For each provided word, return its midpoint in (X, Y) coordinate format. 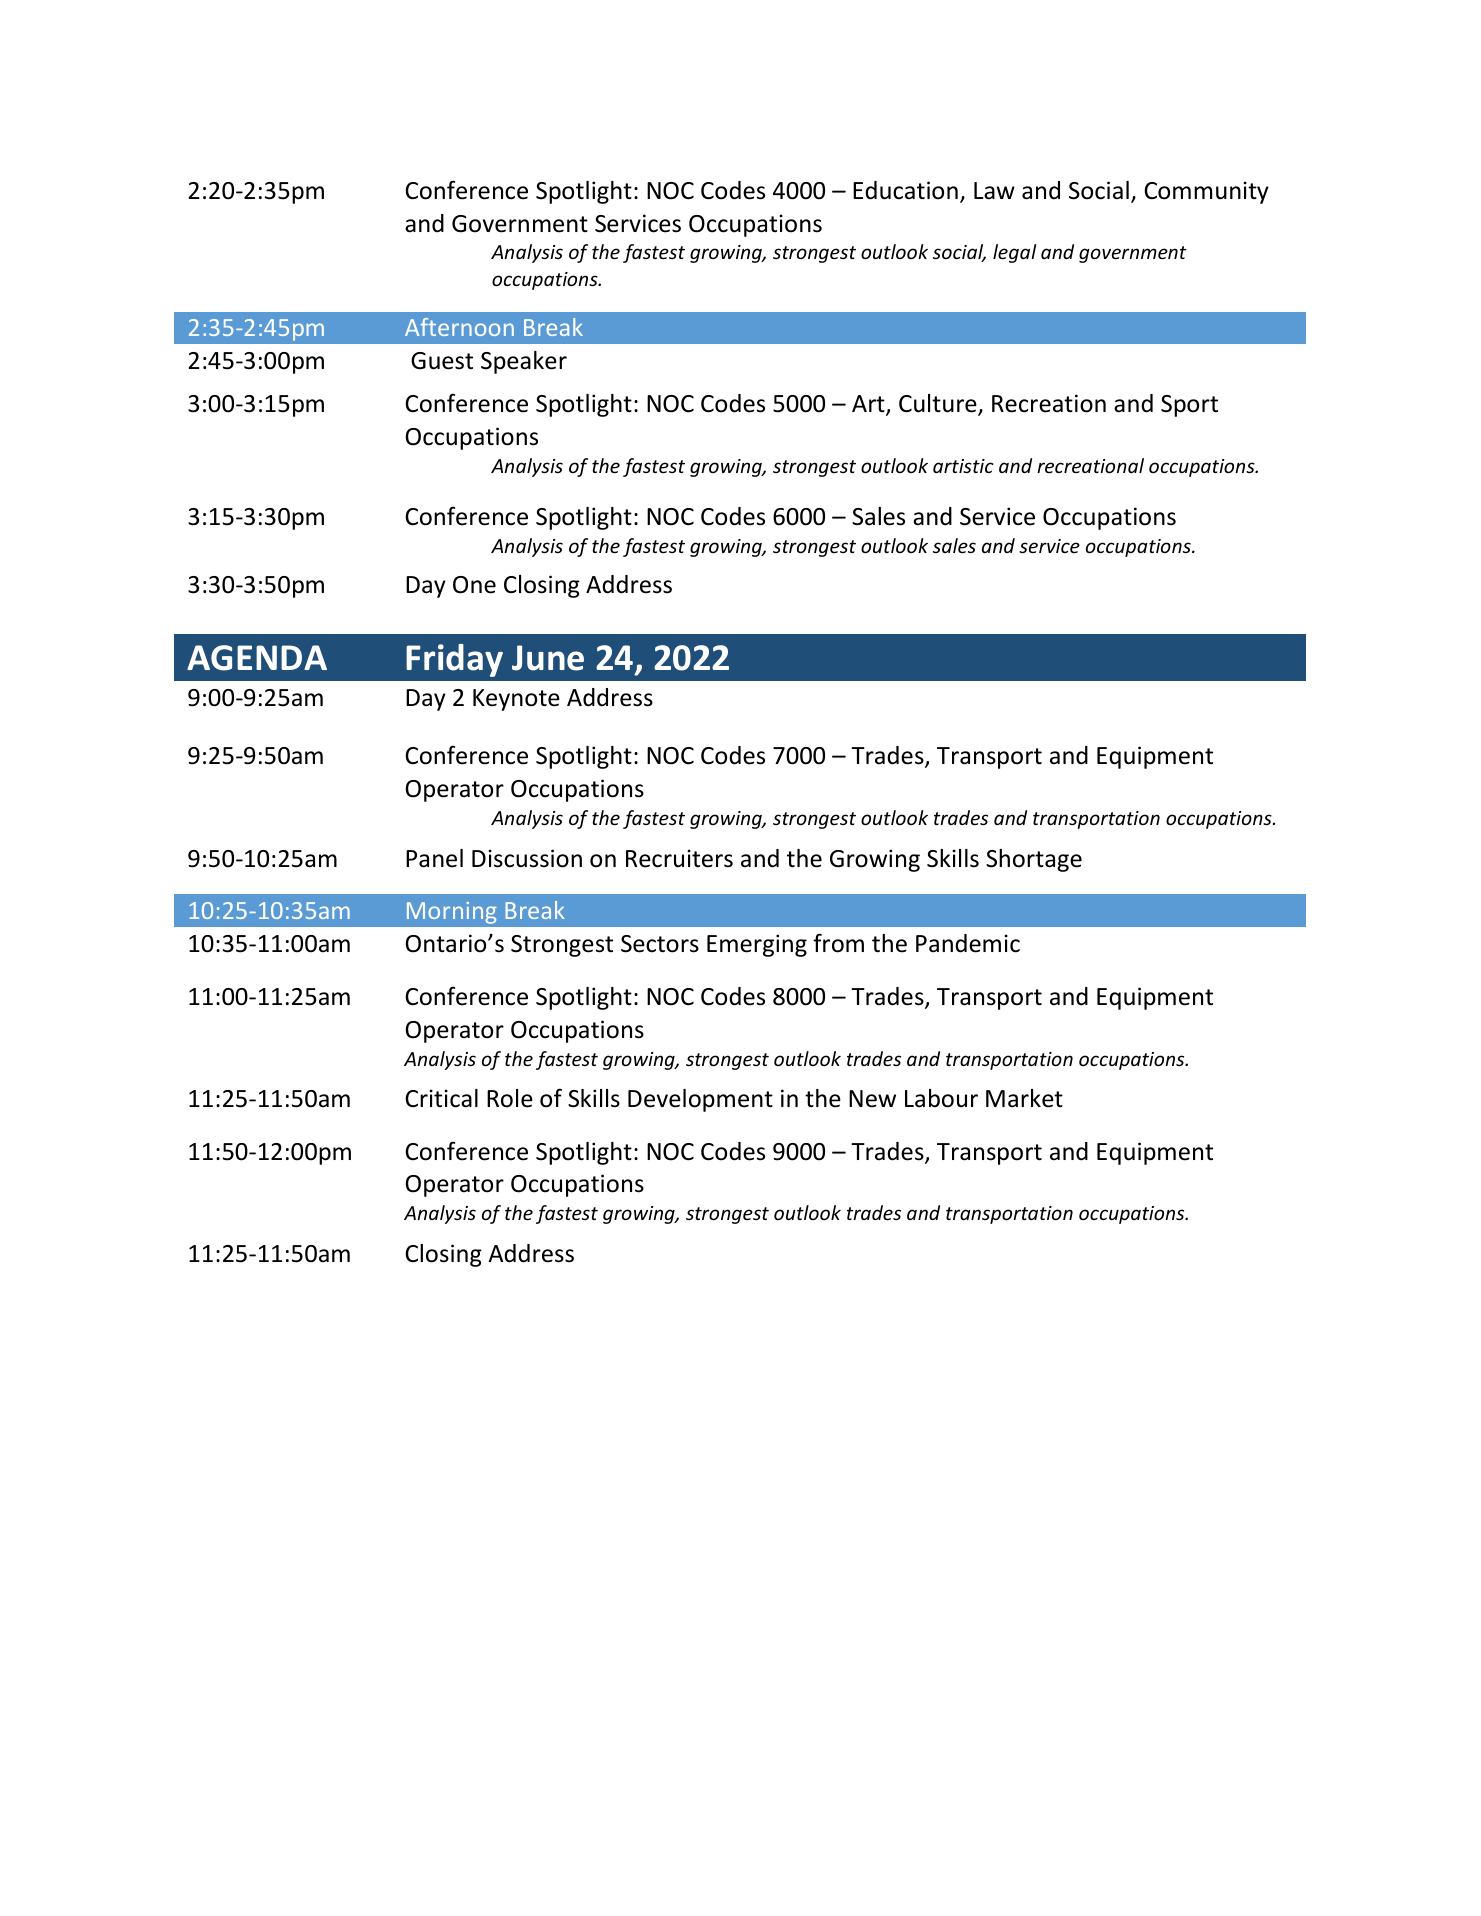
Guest (442, 361)
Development (700, 1100)
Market (1024, 1098)
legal (1014, 253)
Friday (454, 660)
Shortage (1034, 860)
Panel (434, 858)
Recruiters (679, 858)
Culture (939, 405)
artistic (963, 466)
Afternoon (459, 327)
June (548, 658)
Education (905, 190)
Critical (441, 1098)
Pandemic (968, 943)
